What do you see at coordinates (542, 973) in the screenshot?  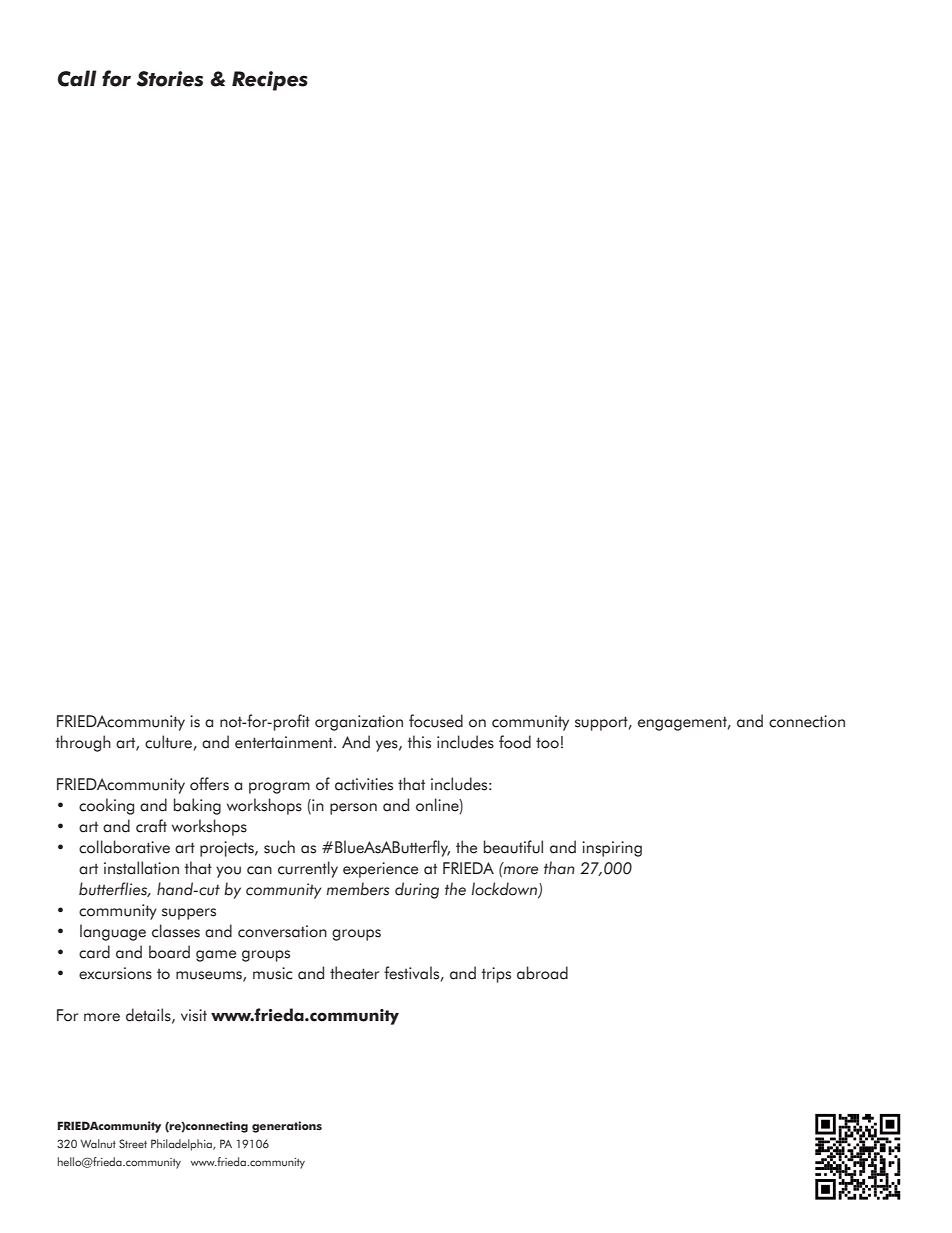 I see `abroad` at bounding box center [542, 973].
